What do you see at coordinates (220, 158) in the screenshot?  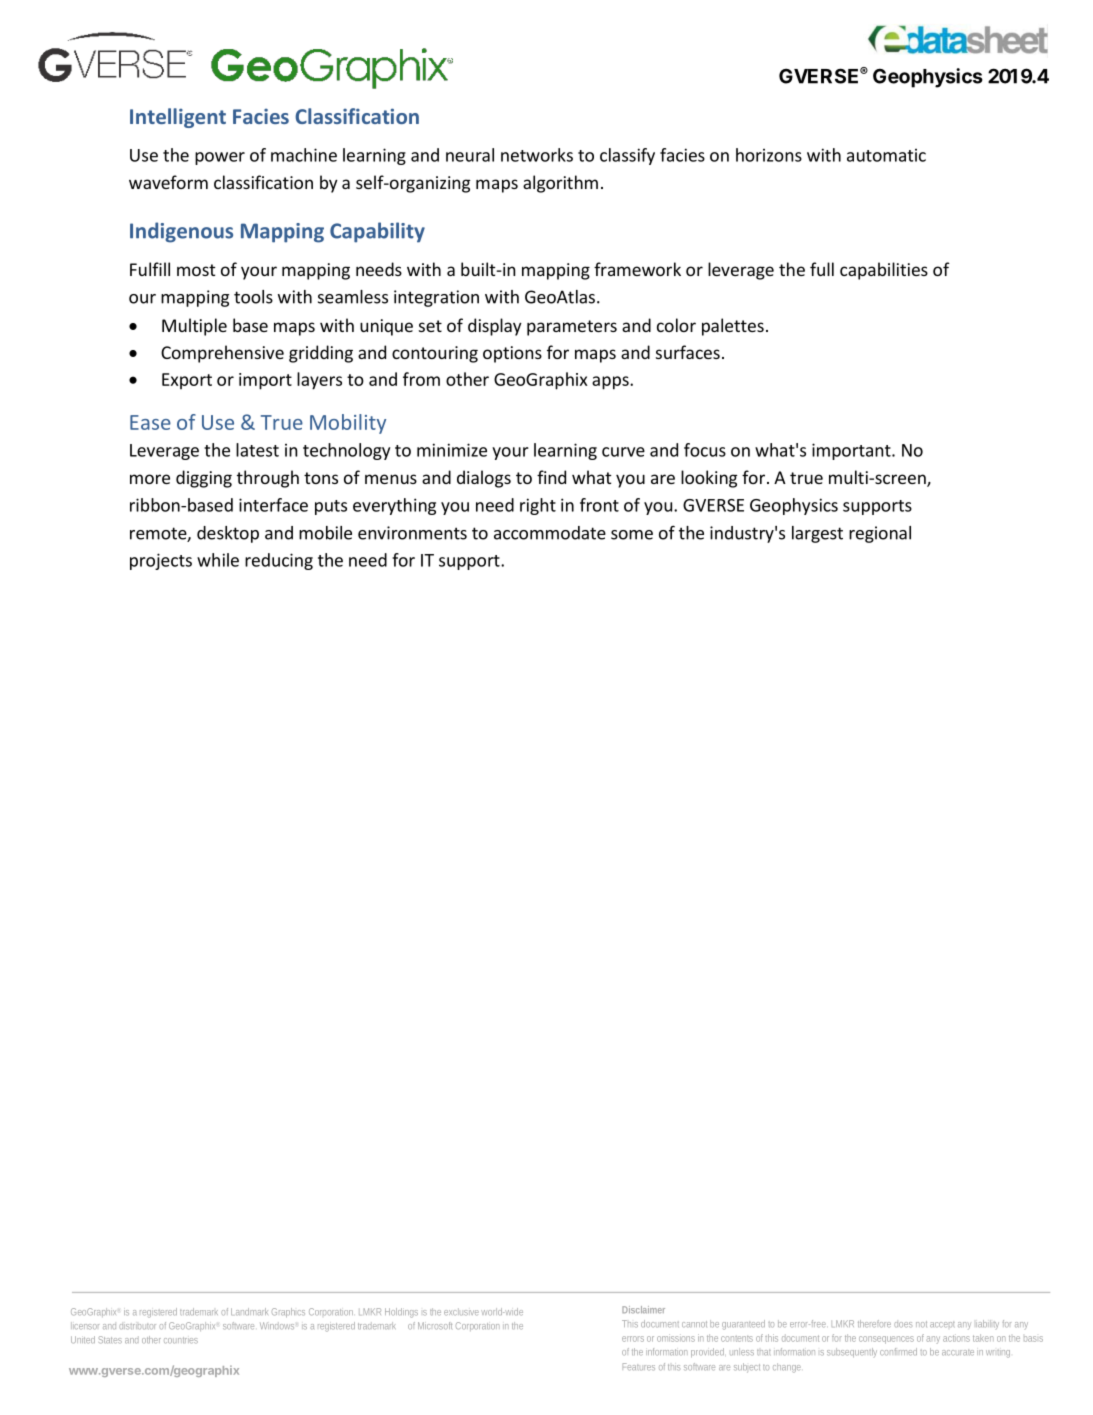 I see `power` at bounding box center [220, 158].
